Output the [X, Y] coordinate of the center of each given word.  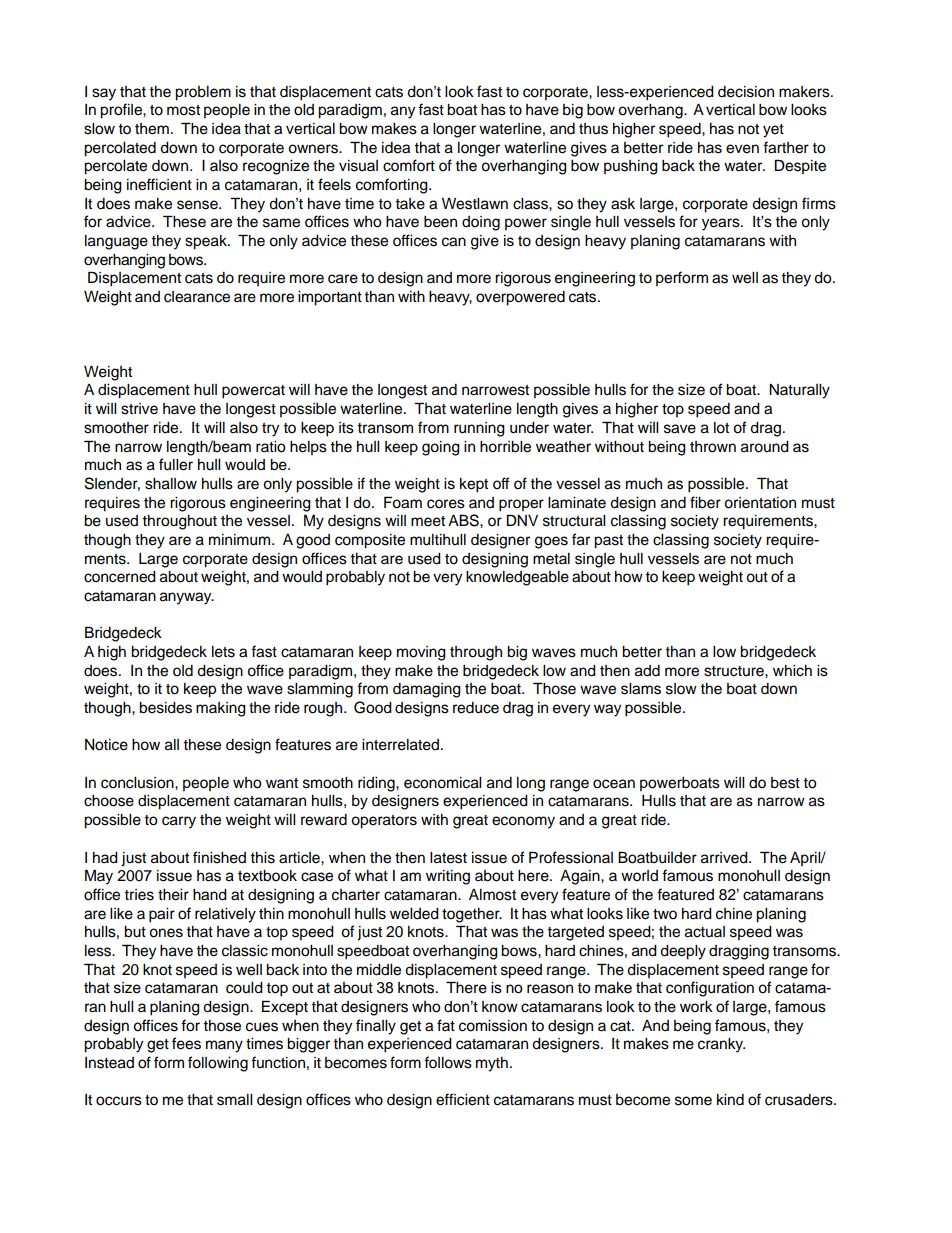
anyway [187, 598]
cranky [721, 1045]
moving [421, 653]
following [218, 1064]
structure [735, 671]
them [152, 129]
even [742, 149]
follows [448, 1062]
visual [358, 166]
